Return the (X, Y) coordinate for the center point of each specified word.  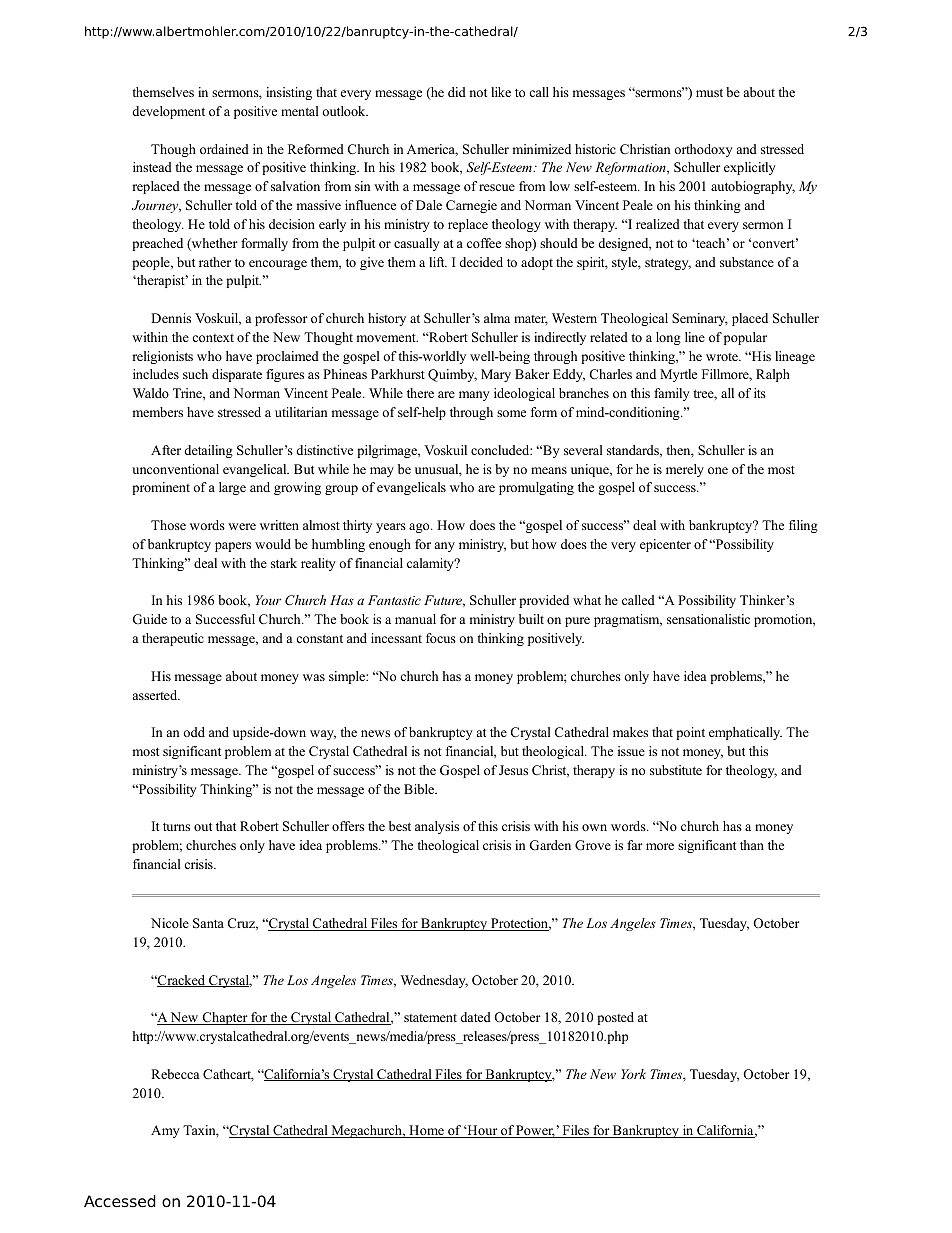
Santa (208, 923)
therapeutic (173, 639)
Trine (188, 393)
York (633, 1074)
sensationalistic (708, 619)
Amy (165, 1131)
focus (441, 638)
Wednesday (434, 981)
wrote (723, 357)
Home (426, 1131)
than (752, 845)
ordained (224, 149)
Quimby (452, 375)
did (457, 92)
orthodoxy (703, 150)
